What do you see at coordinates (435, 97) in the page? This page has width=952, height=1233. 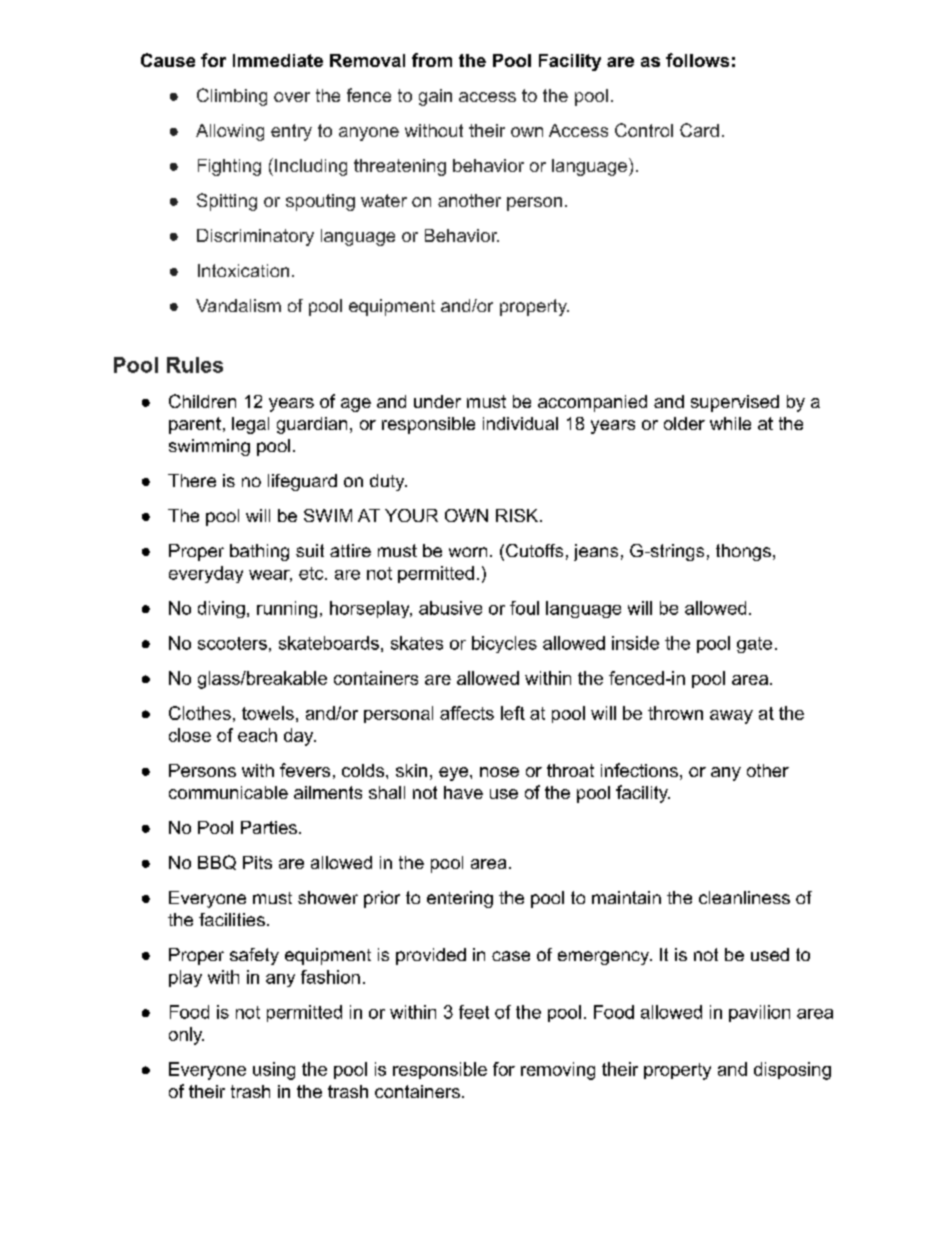 I see `gain` at bounding box center [435, 97].
